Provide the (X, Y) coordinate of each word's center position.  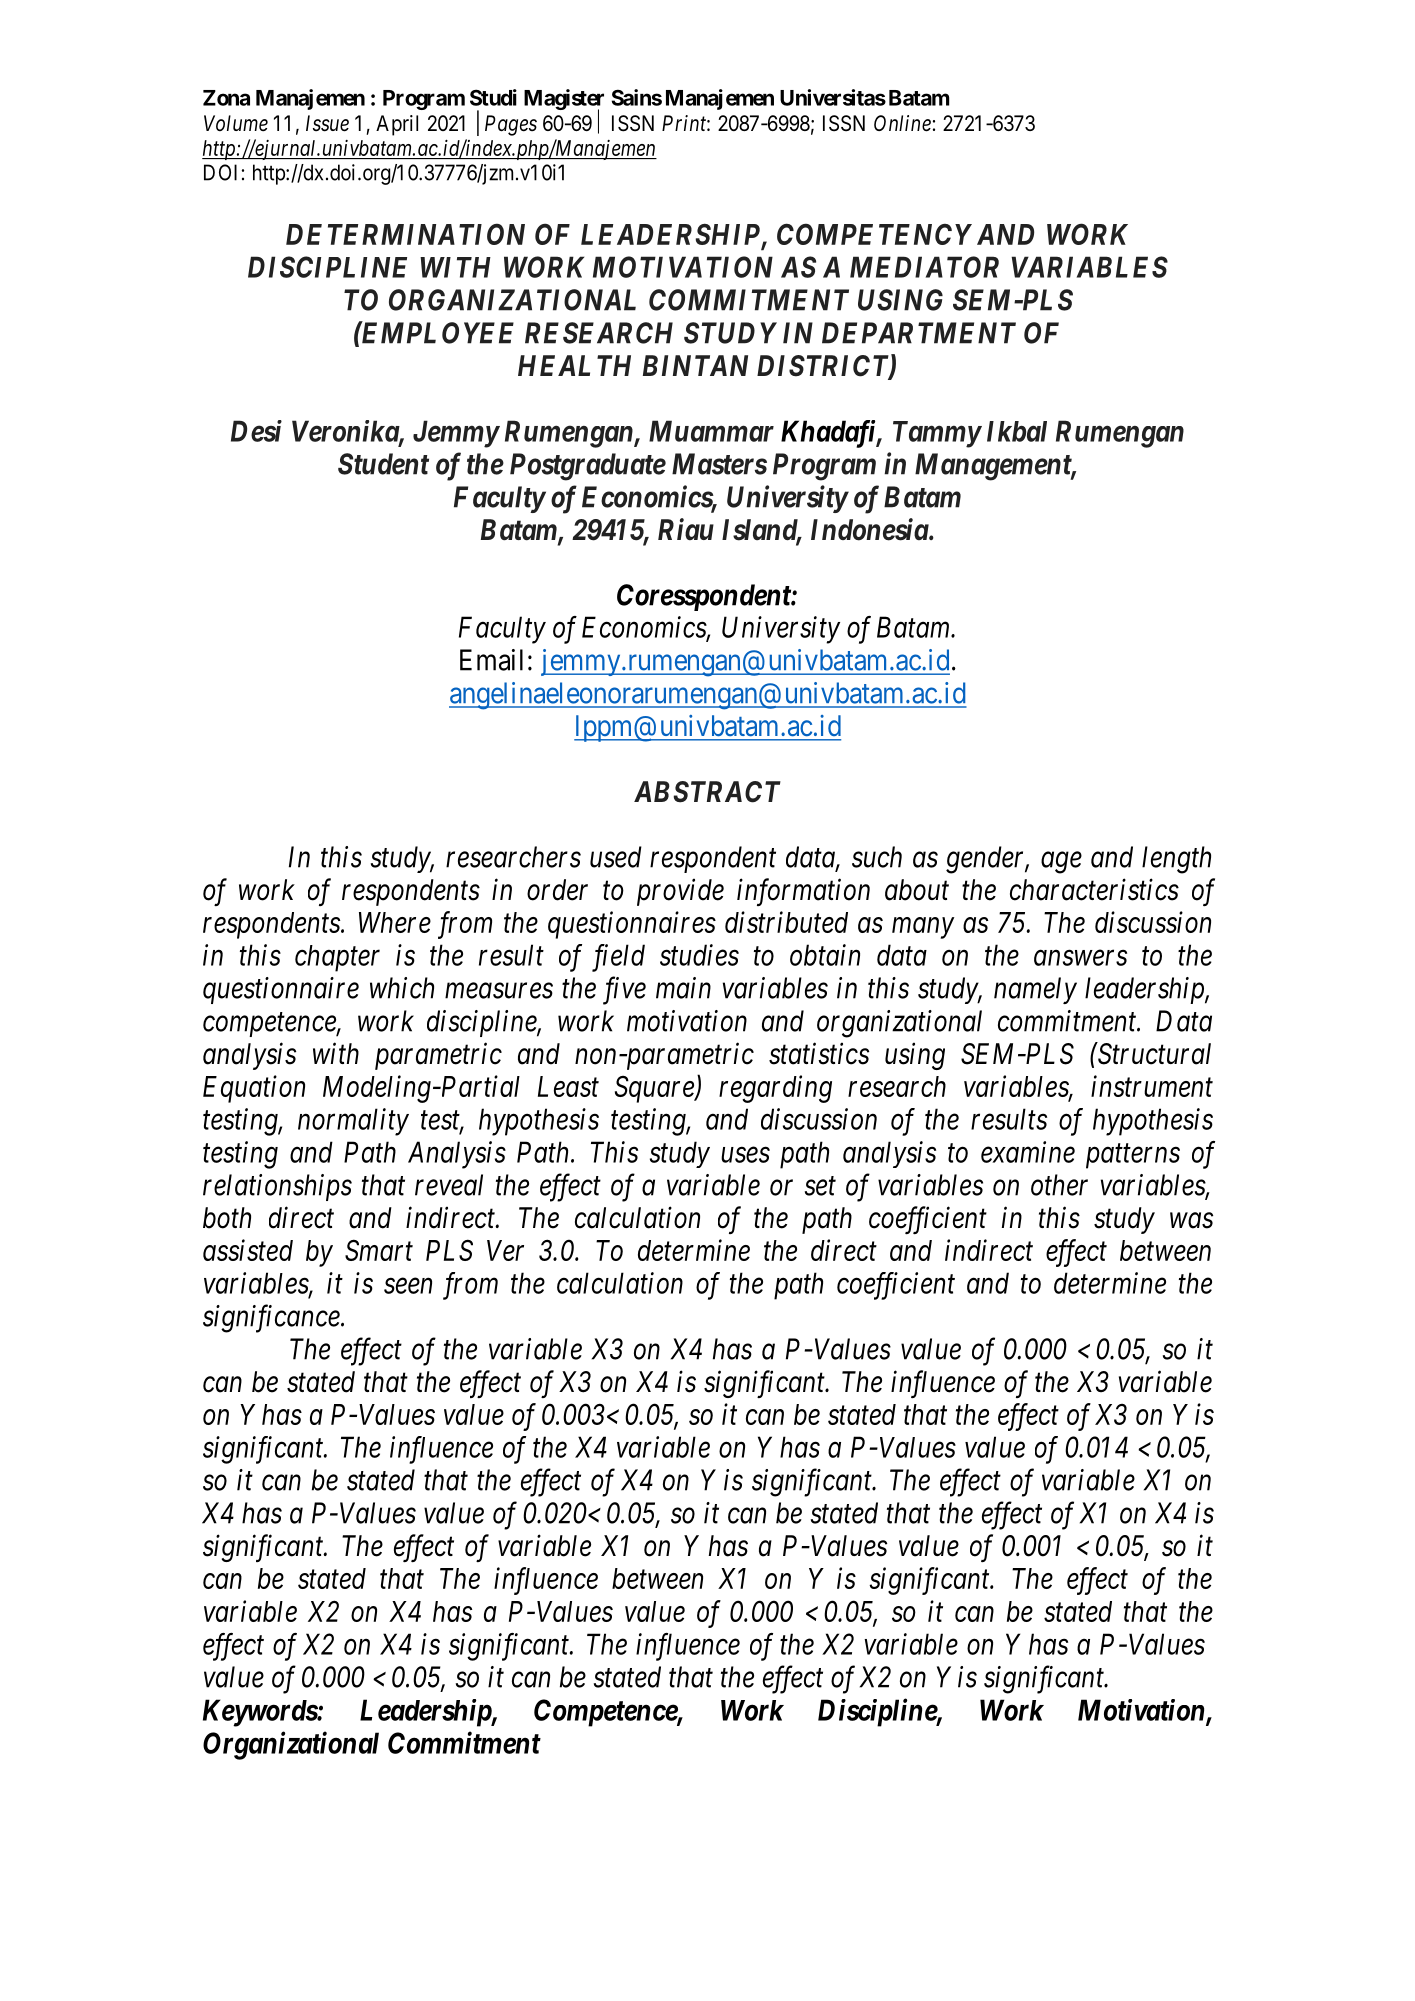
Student (383, 464)
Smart (379, 1250)
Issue (327, 123)
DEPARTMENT (919, 333)
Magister (564, 100)
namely (1035, 990)
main (683, 988)
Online (902, 123)
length (1176, 860)
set (820, 1186)
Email (491, 660)
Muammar (711, 431)
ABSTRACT (707, 792)
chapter (337, 958)
